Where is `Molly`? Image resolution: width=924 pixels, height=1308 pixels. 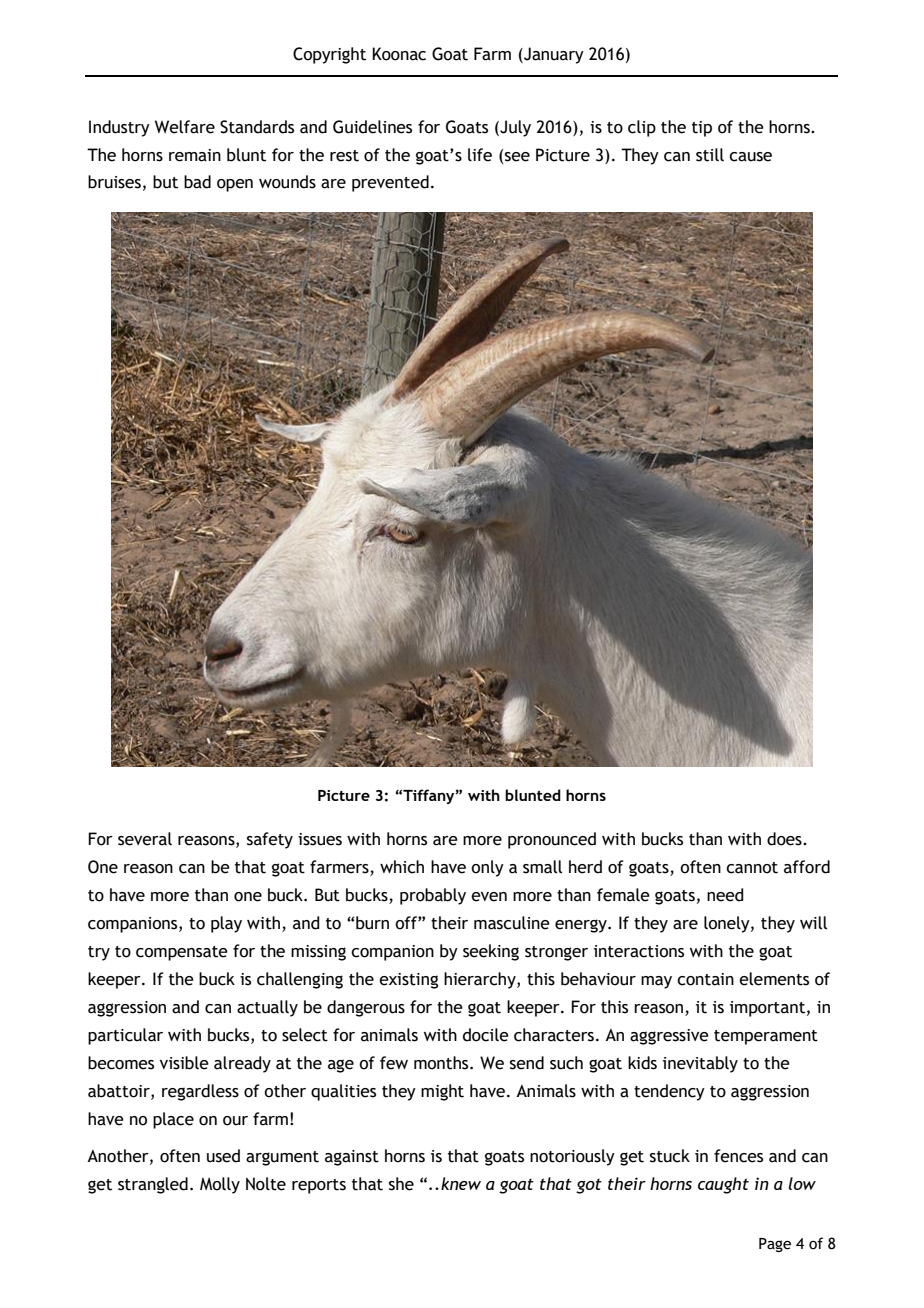
Molly is located at coordinates (220, 1185).
